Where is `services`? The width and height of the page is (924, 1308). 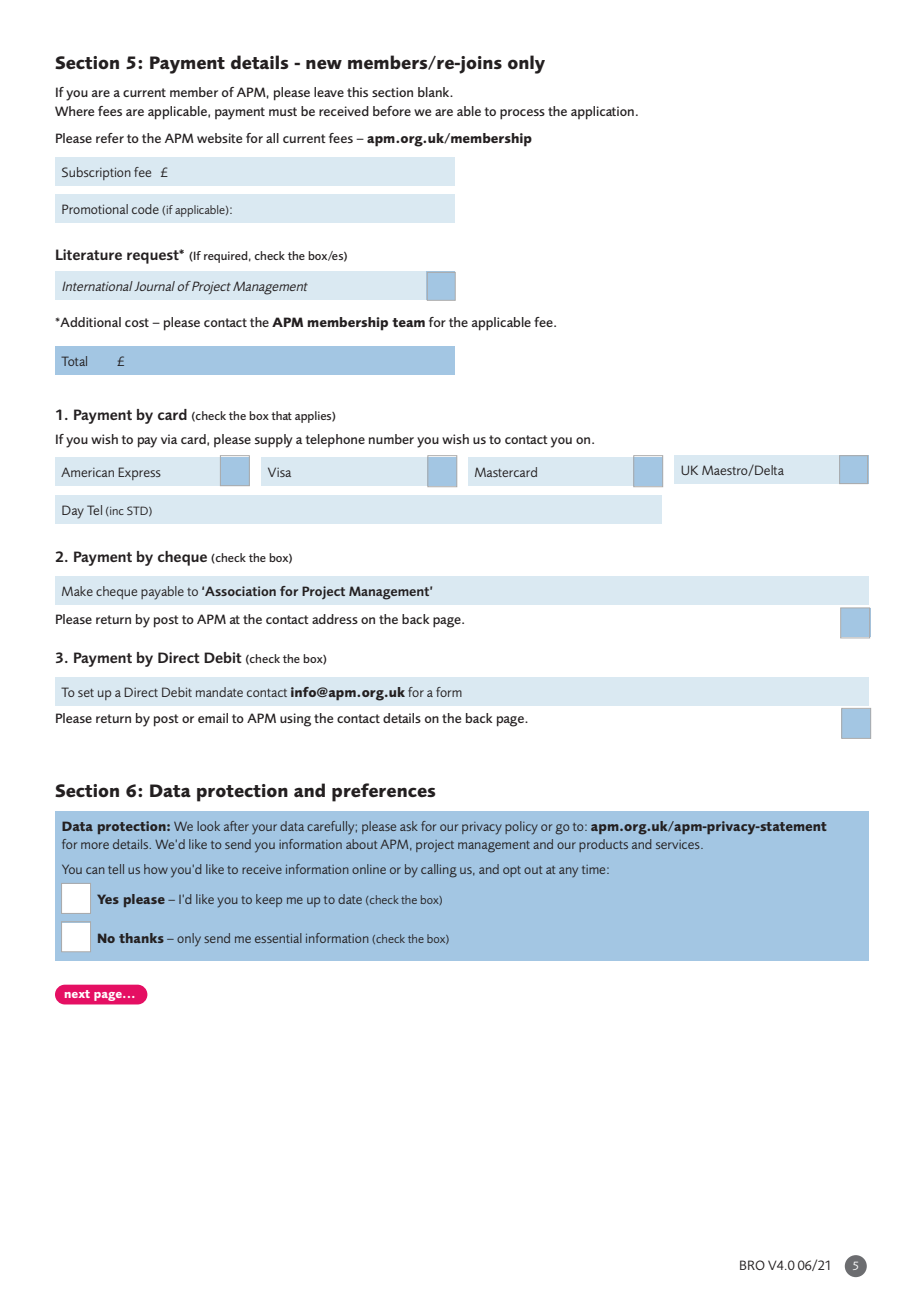
services is located at coordinates (679, 844).
